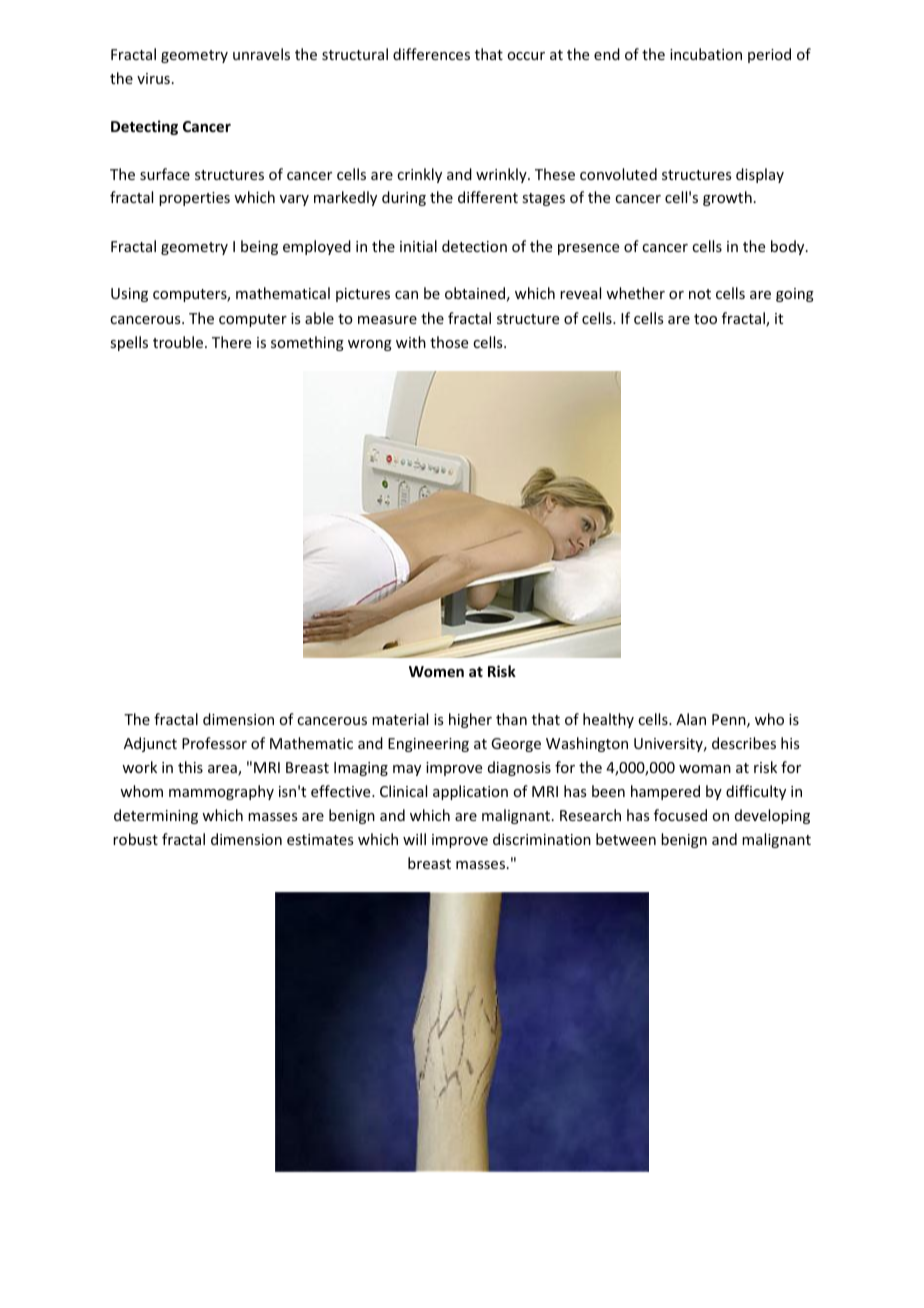  Describe the element at coordinates (231, 342) in the screenshot. I see `There` at that location.
